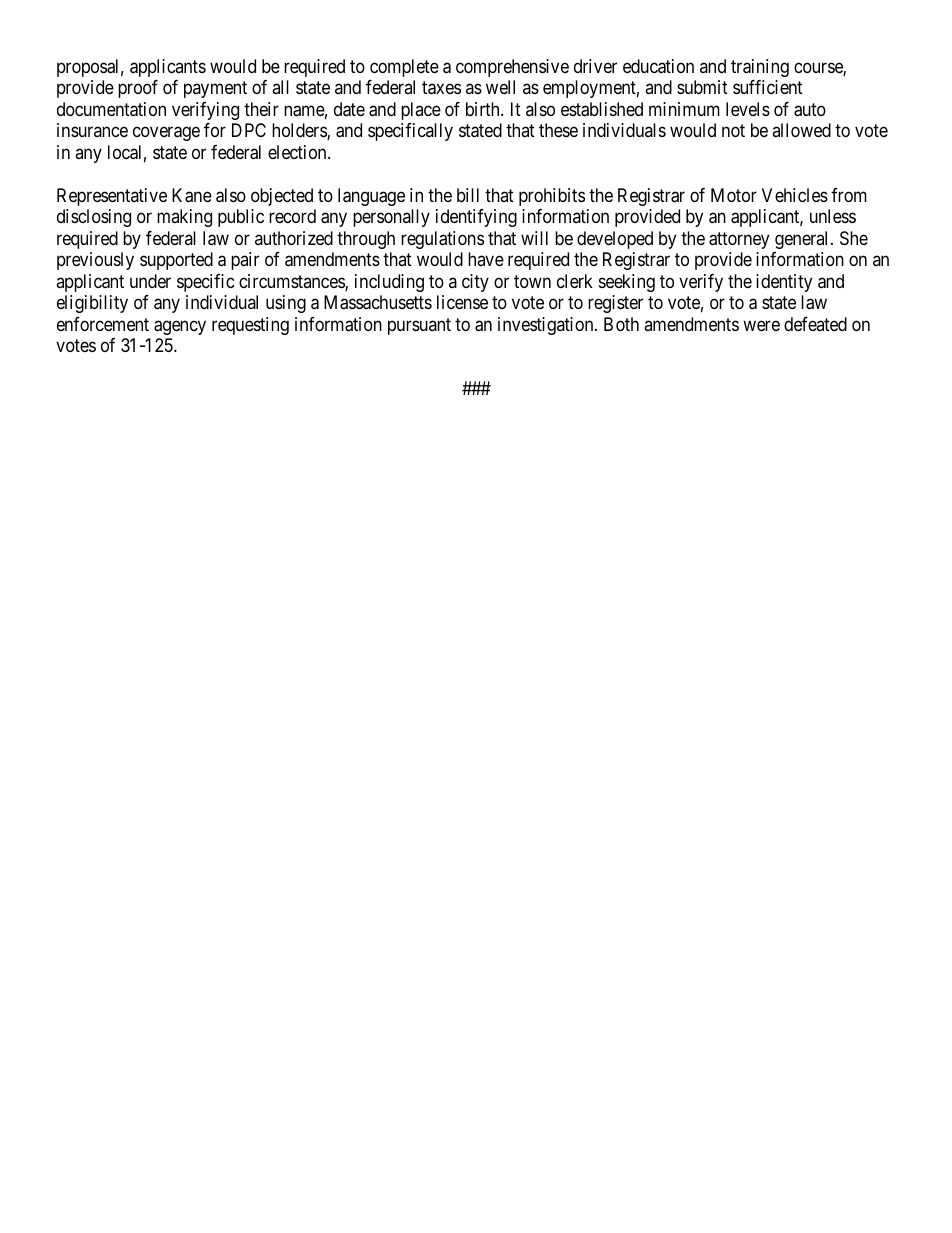 This screenshot has height=1233, width=952. I want to click on not, so click(733, 131).
